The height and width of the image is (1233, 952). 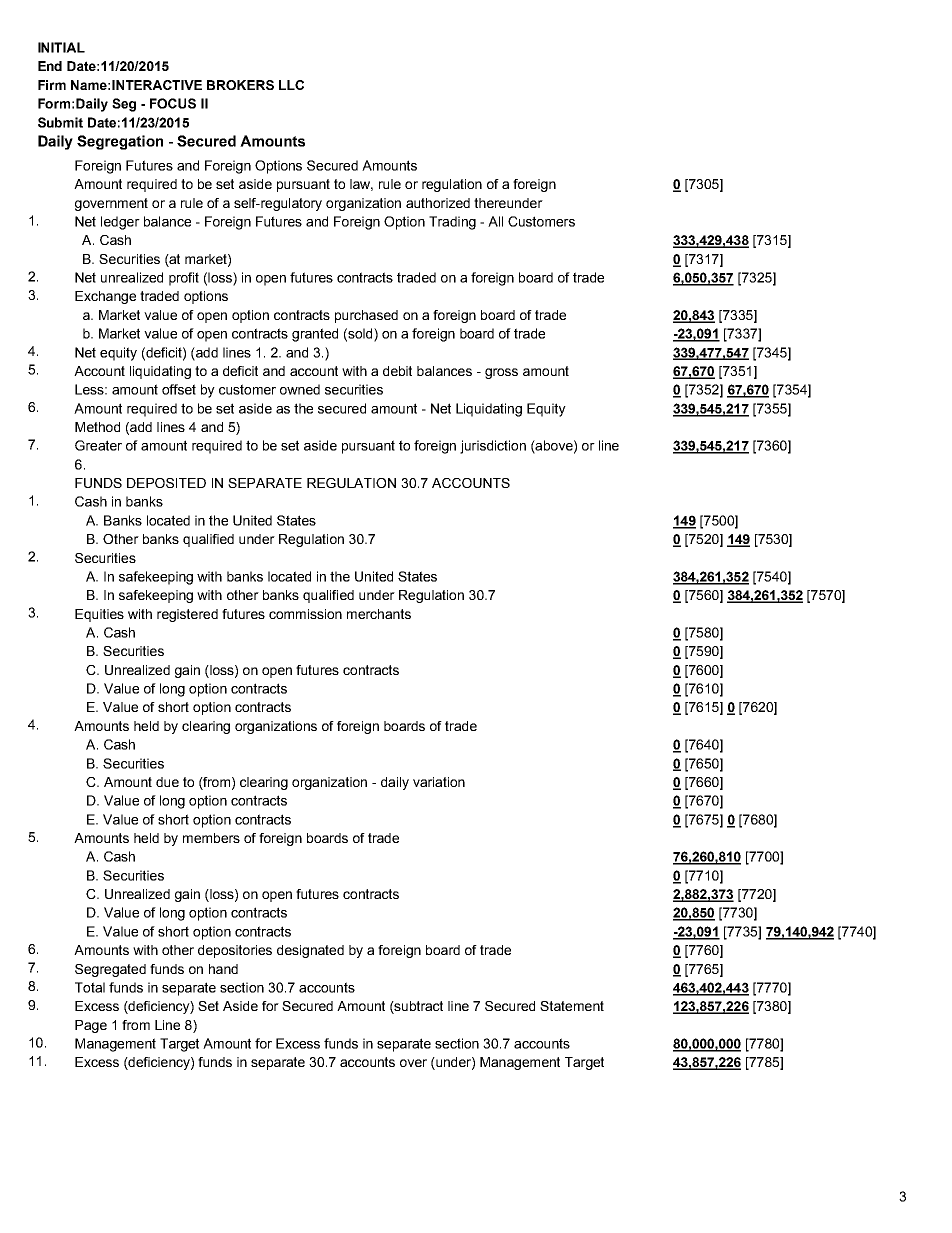 I want to click on designated, so click(x=310, y=951).
